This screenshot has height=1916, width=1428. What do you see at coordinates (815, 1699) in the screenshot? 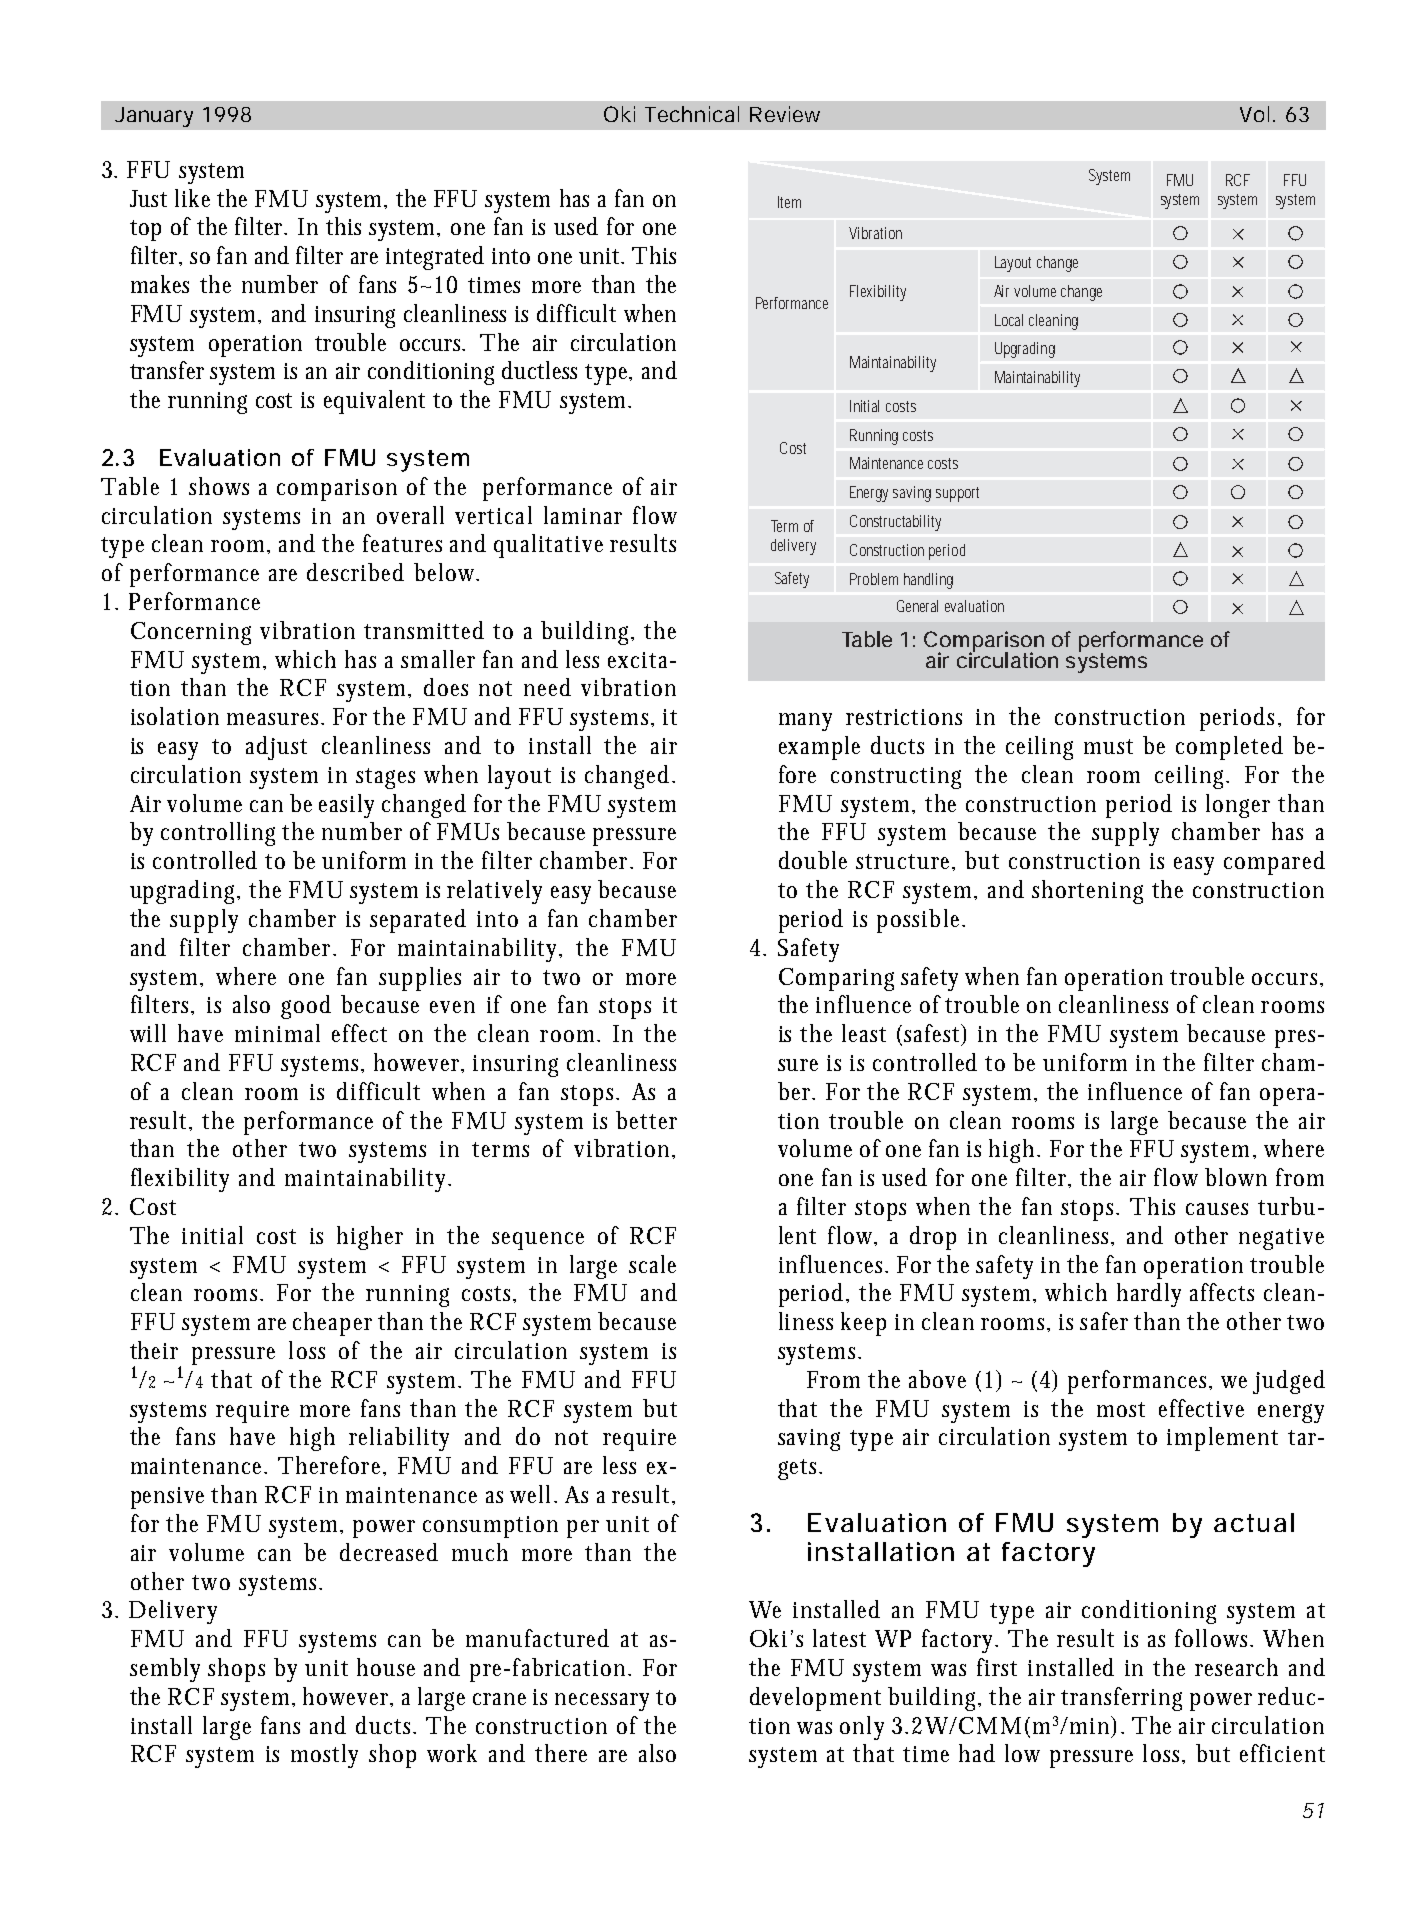
I see `development` at bounding box center [815, 1699].
